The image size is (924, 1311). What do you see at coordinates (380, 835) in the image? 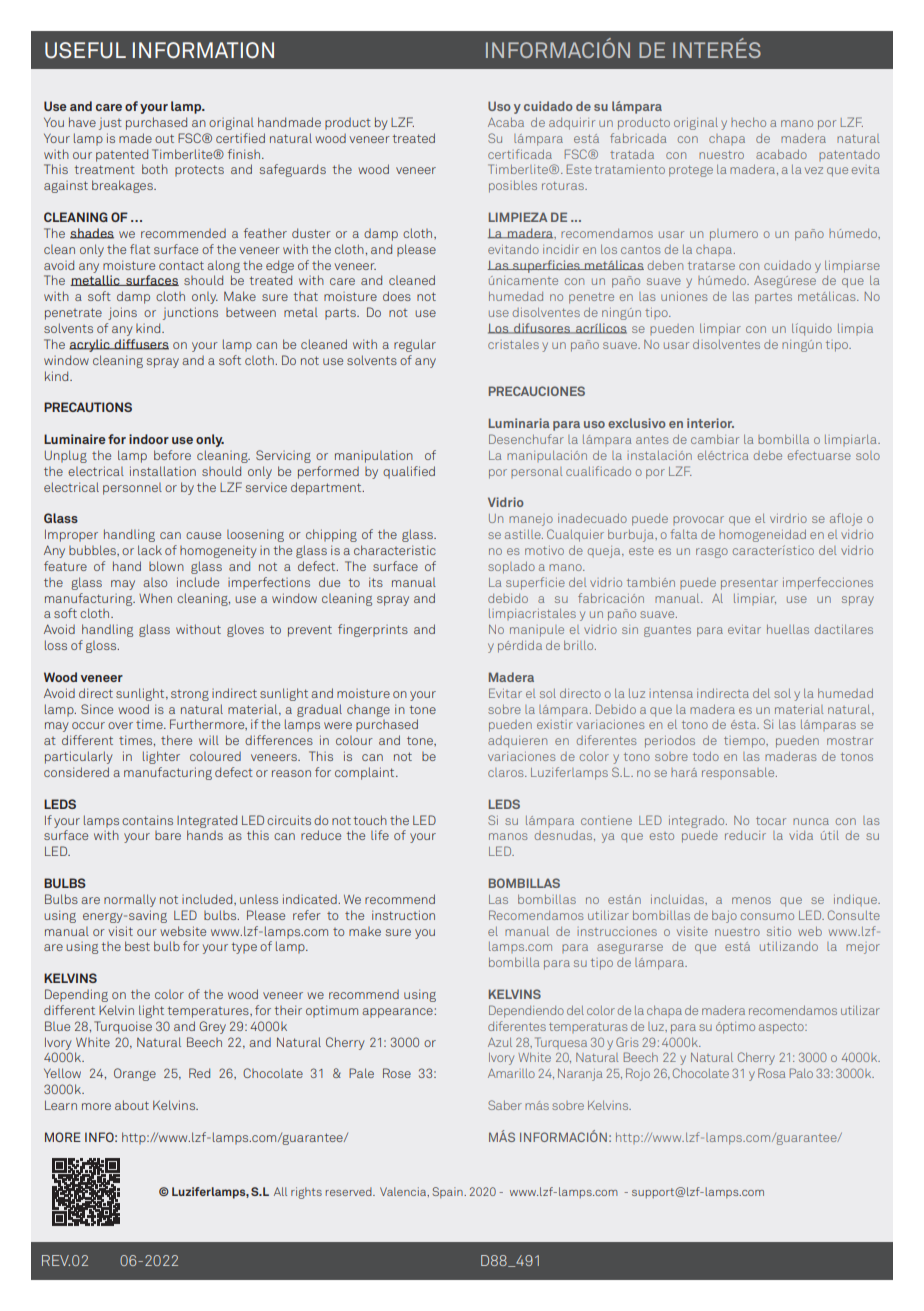
I see `life` at bounding box center [380, 835].
